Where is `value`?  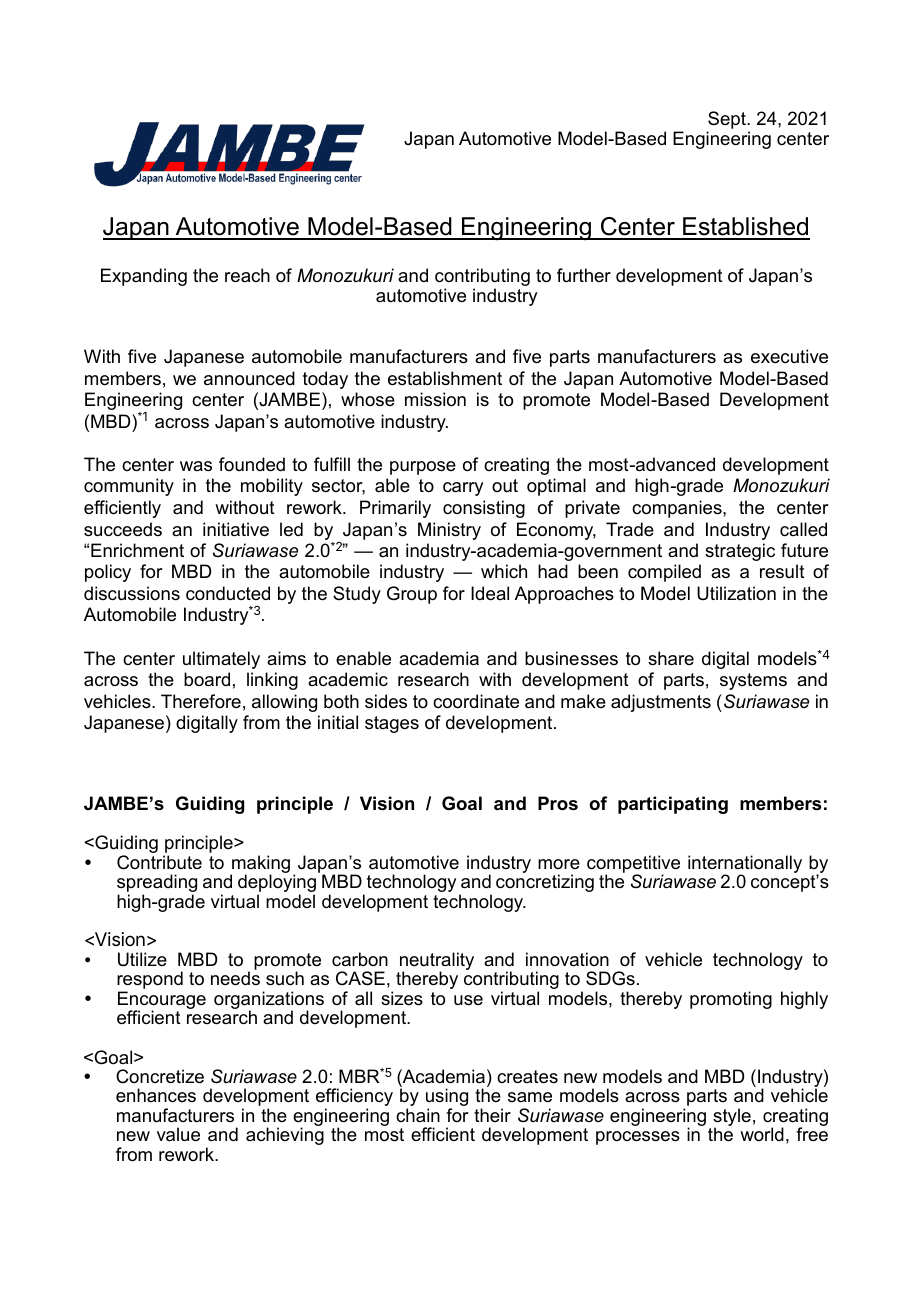
value is located at coordinates (178, 1134).
